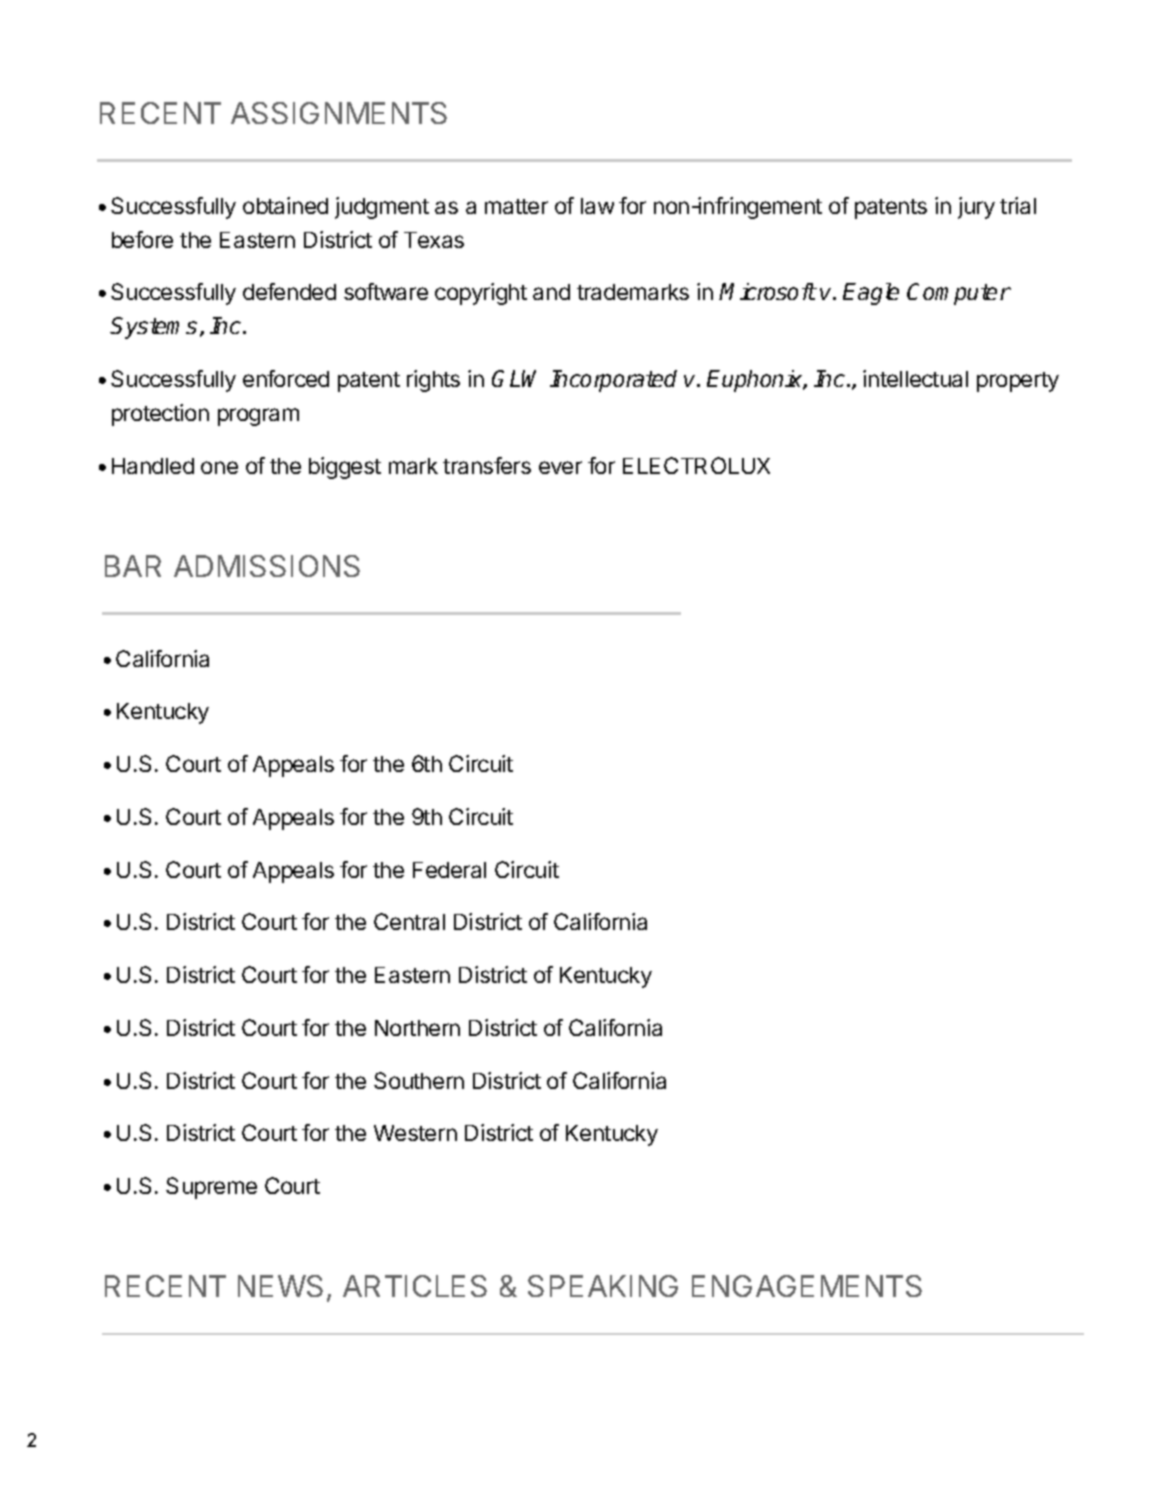 Image resolution: width=1154 pixels, height=1494 pixels. I want to click on law, so click(597, 206).
